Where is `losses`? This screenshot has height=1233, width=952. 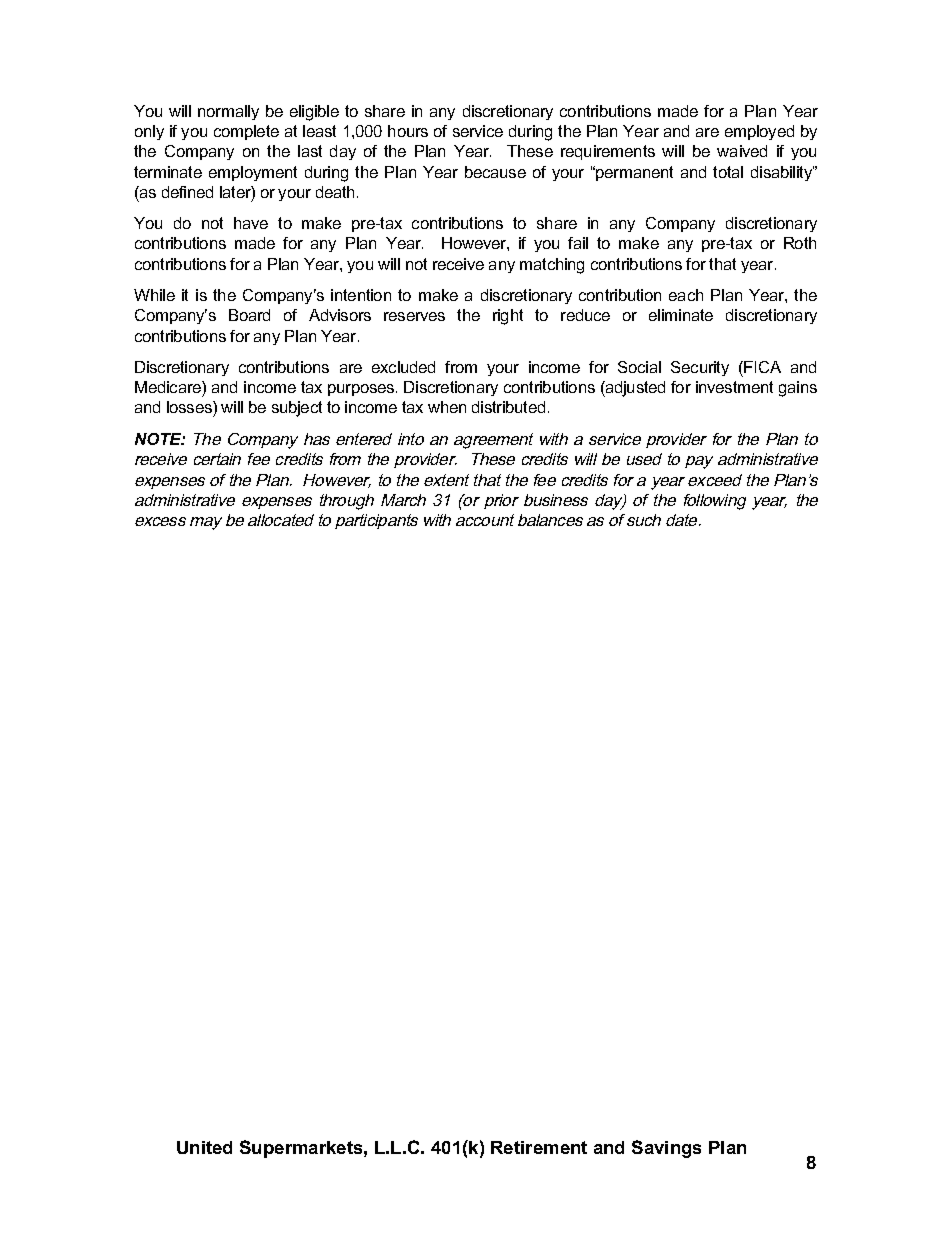
losses is located at coordinates (190, 409).
